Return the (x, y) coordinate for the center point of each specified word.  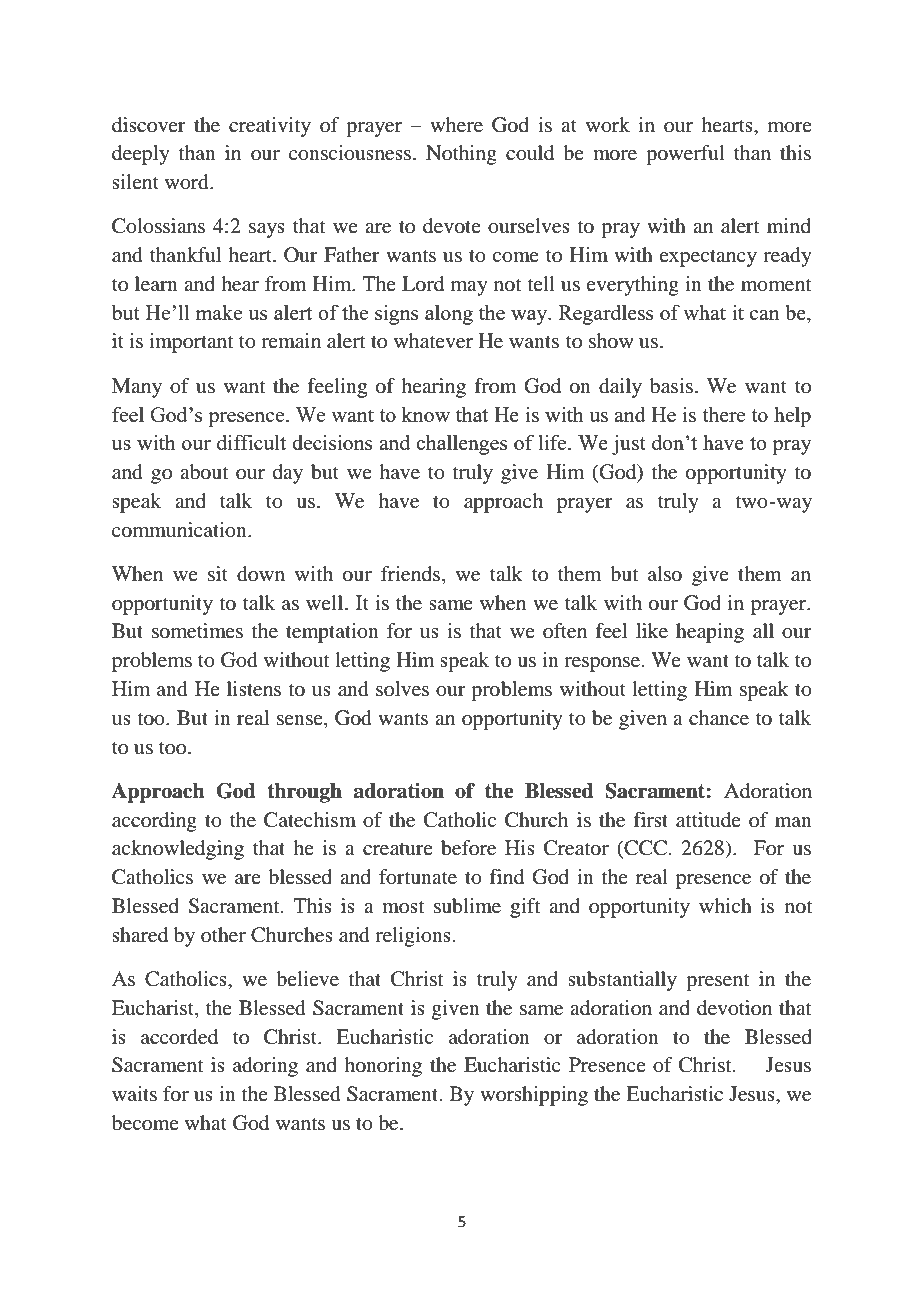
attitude (708, 820)
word (188, 182)
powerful (685, 155)
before (468, 848)
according (154, 822)
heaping (710, 633)
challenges (461, 444)
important (191, 343)
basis (671, 386)
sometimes (197, 631)
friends (412, 575)
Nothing (461, 155)
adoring (265, 1067)
